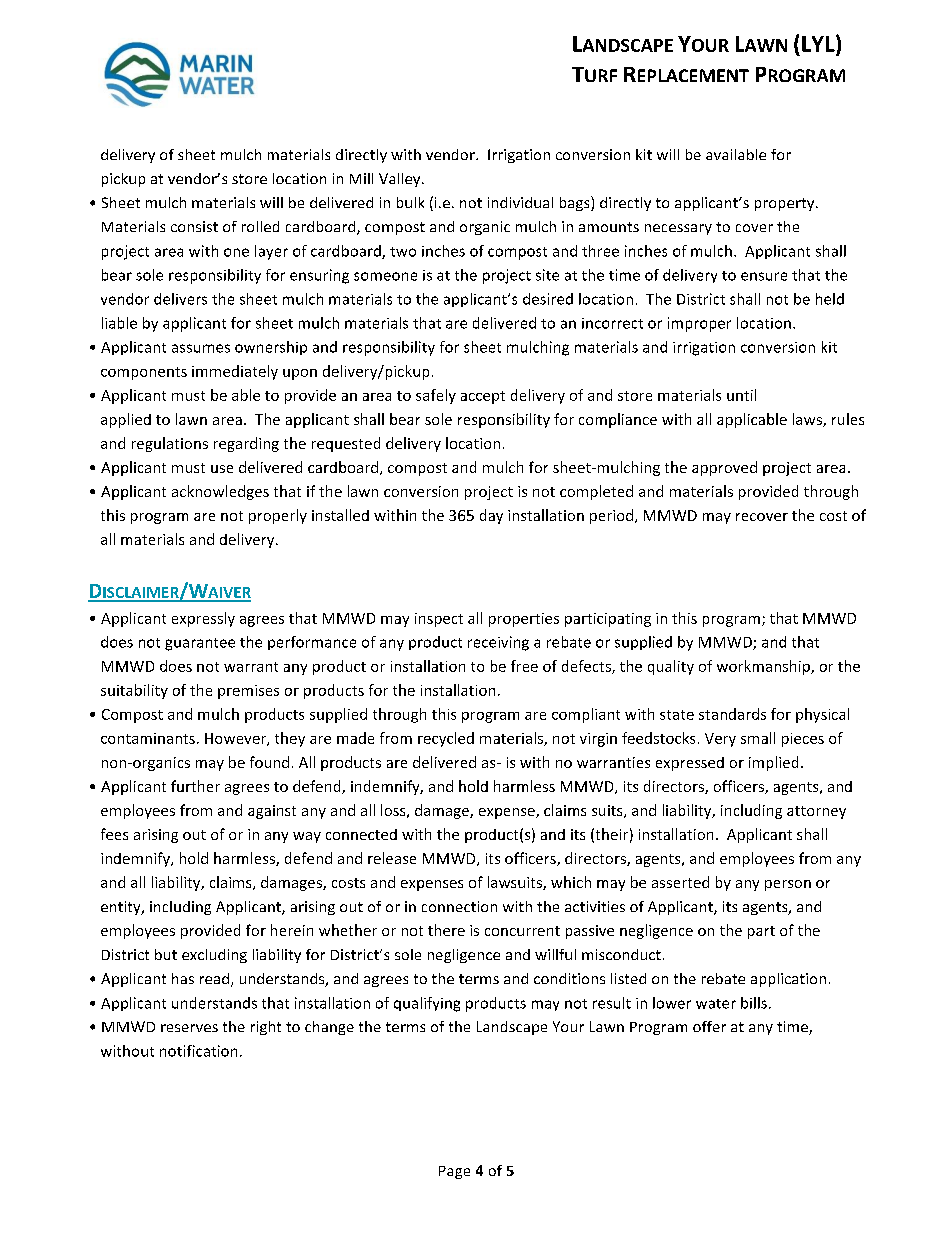 This page has width=952, height=1233. Describe the element at coordinates (786, 204) in the page. I see `property` at that location.
